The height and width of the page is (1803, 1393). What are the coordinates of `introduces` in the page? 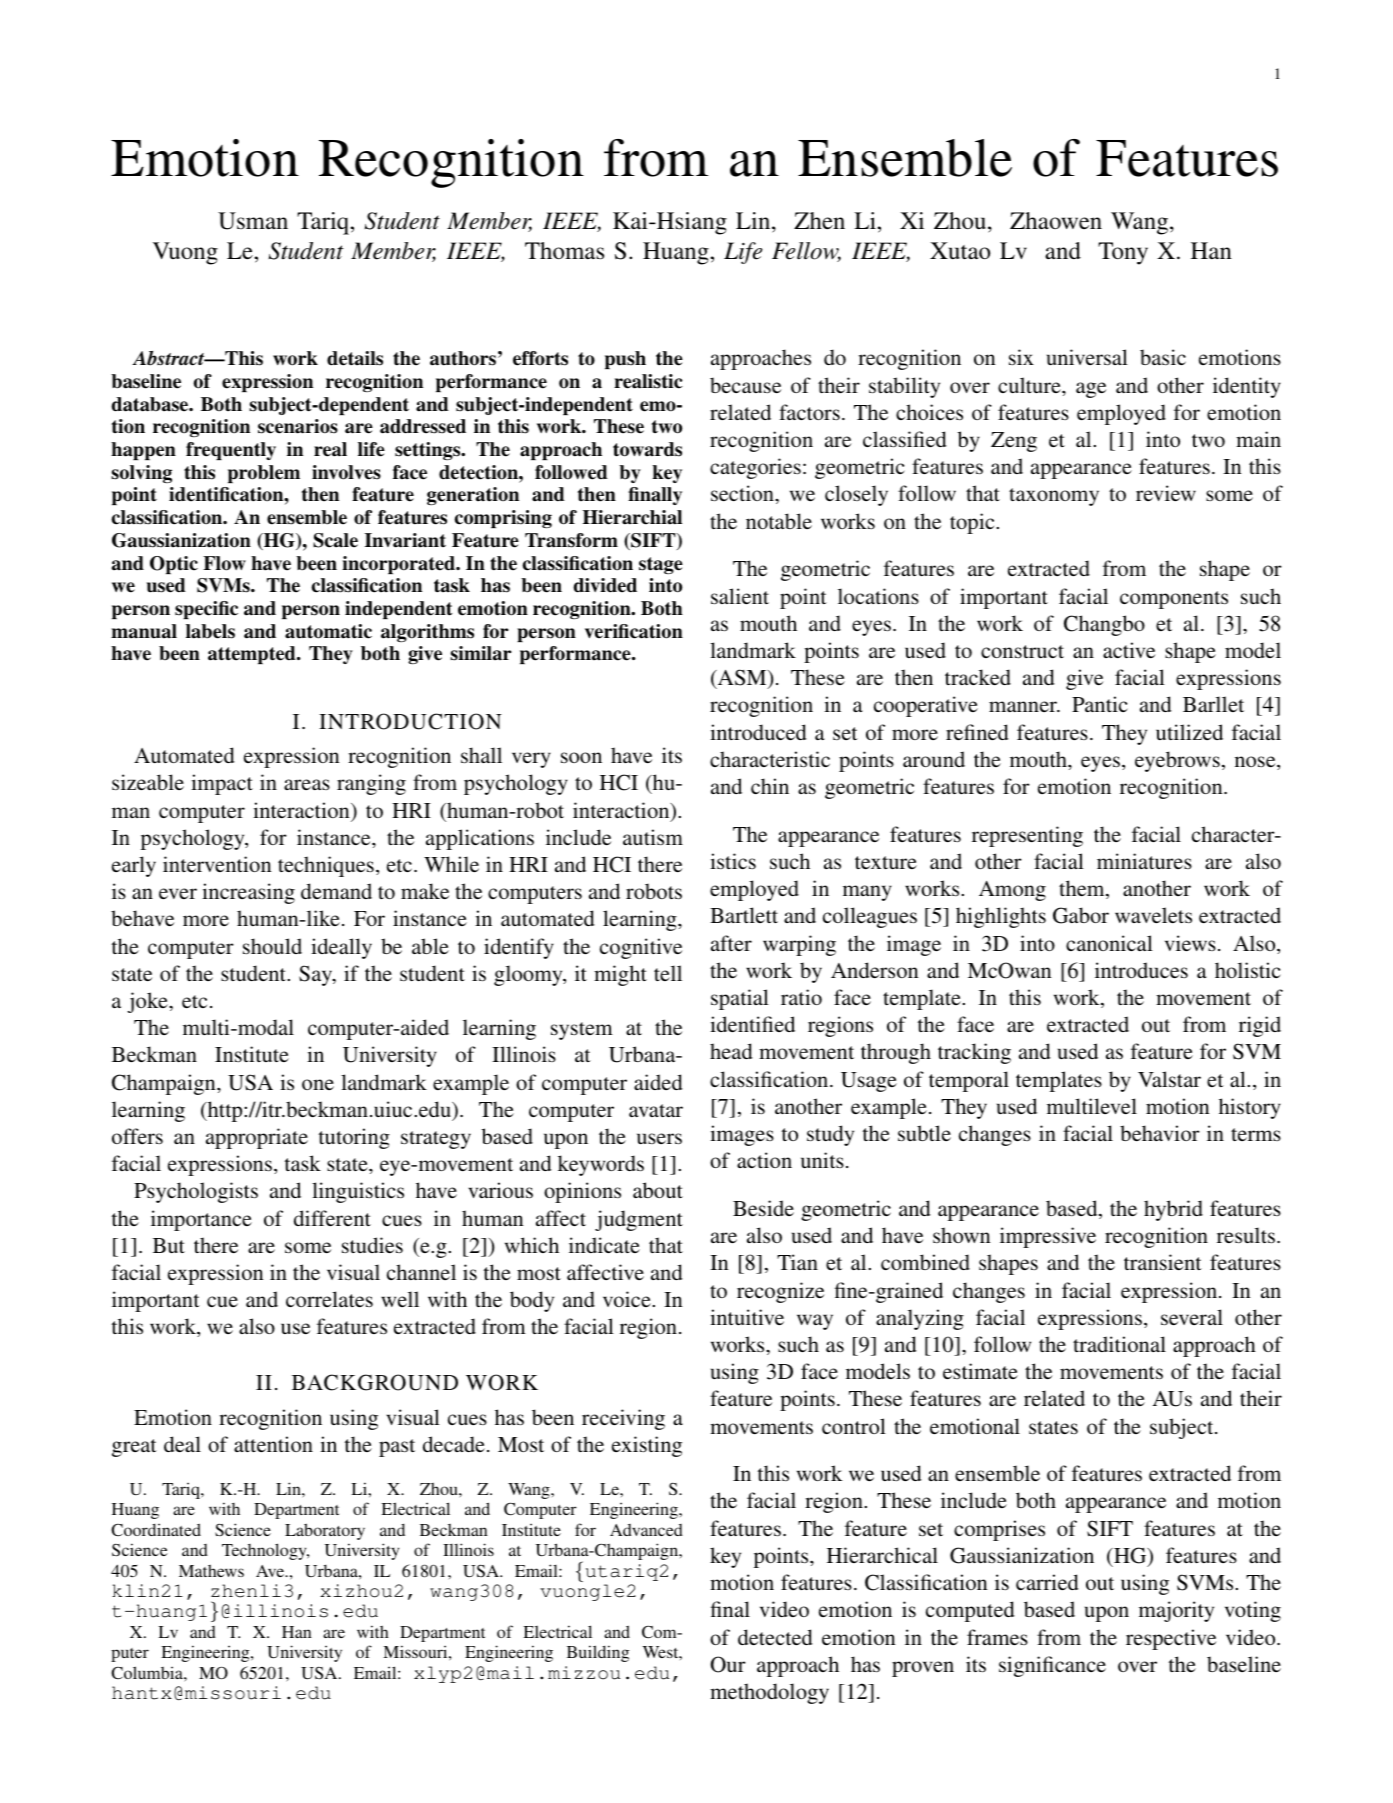 It's located at (1141, 970).
